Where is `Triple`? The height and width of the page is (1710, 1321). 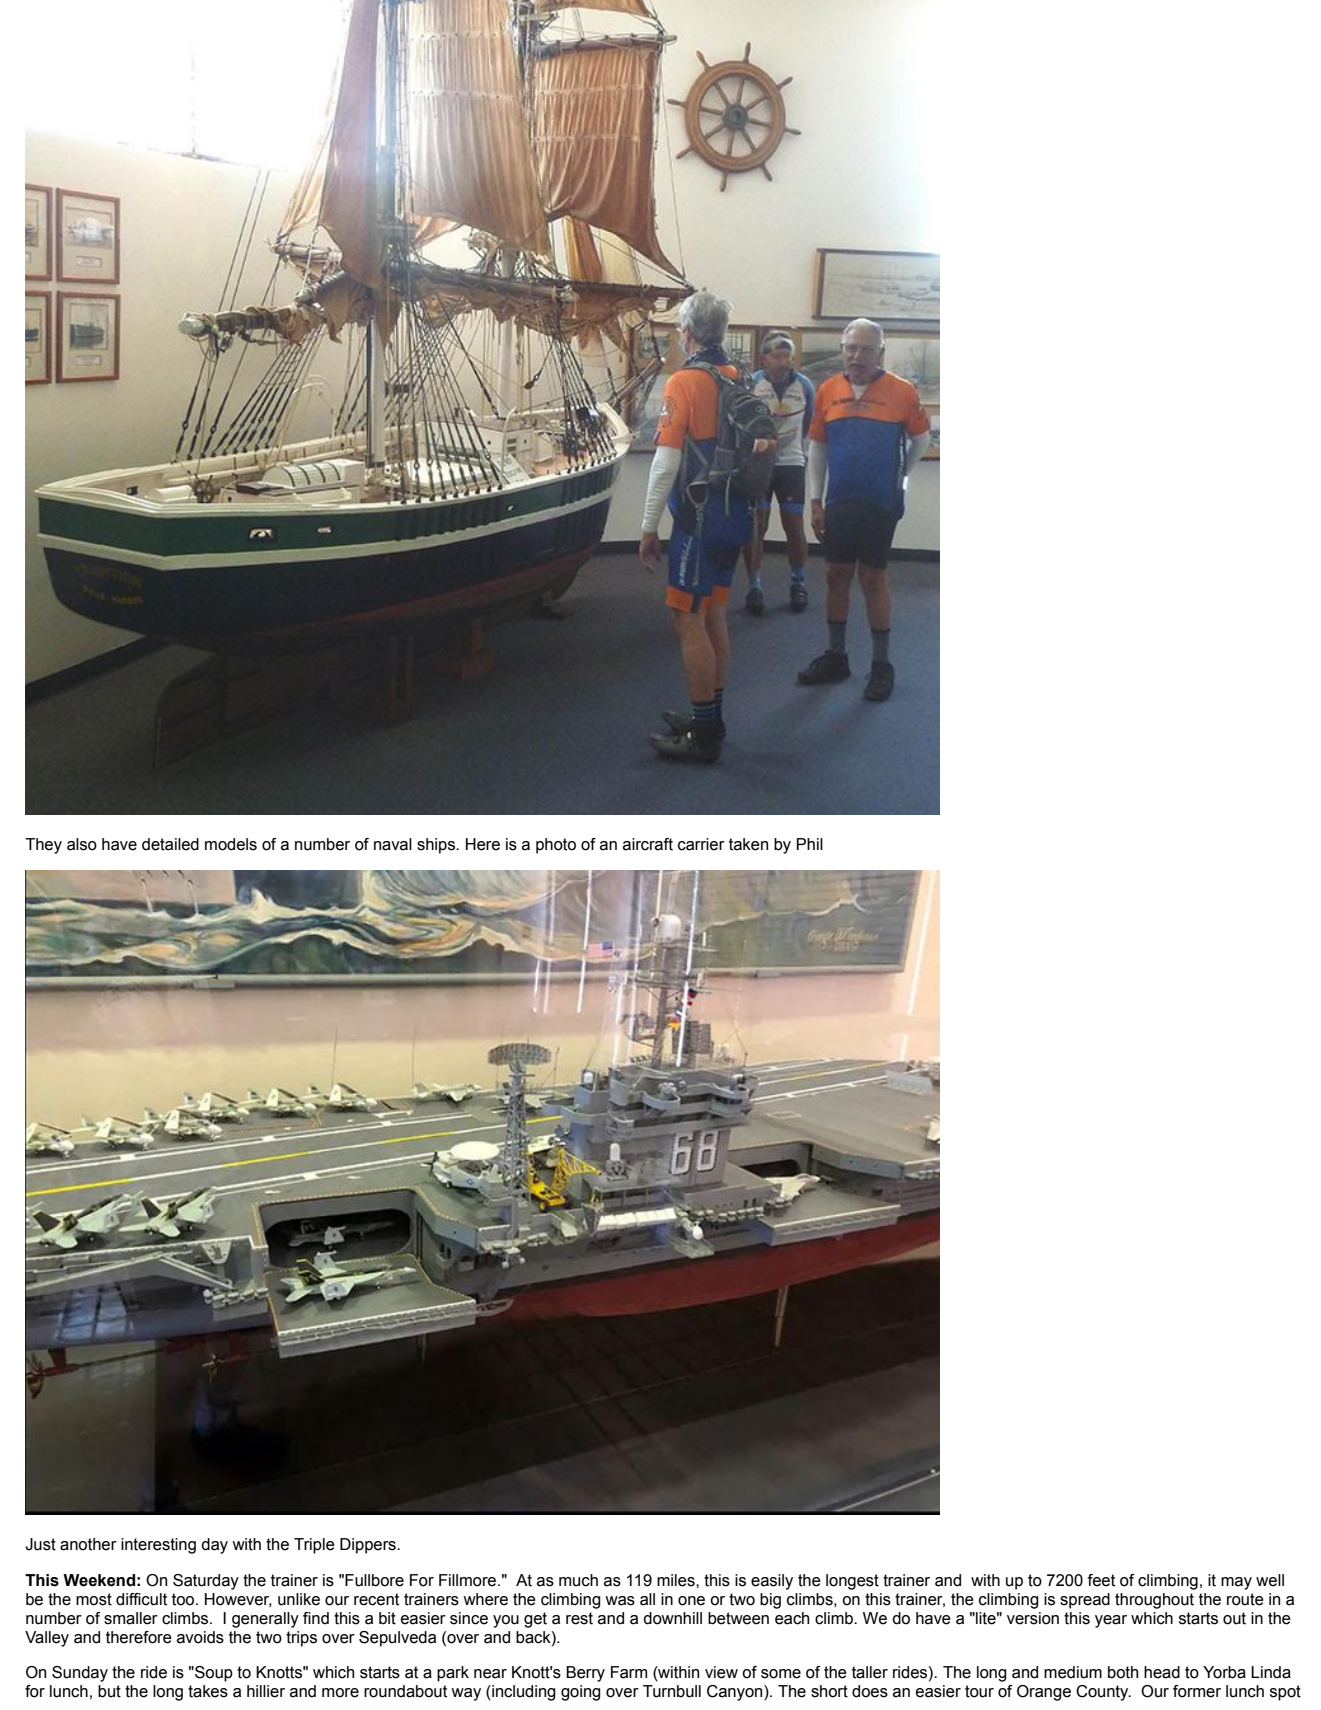 Triple is located at coordinates (314, 1546).
